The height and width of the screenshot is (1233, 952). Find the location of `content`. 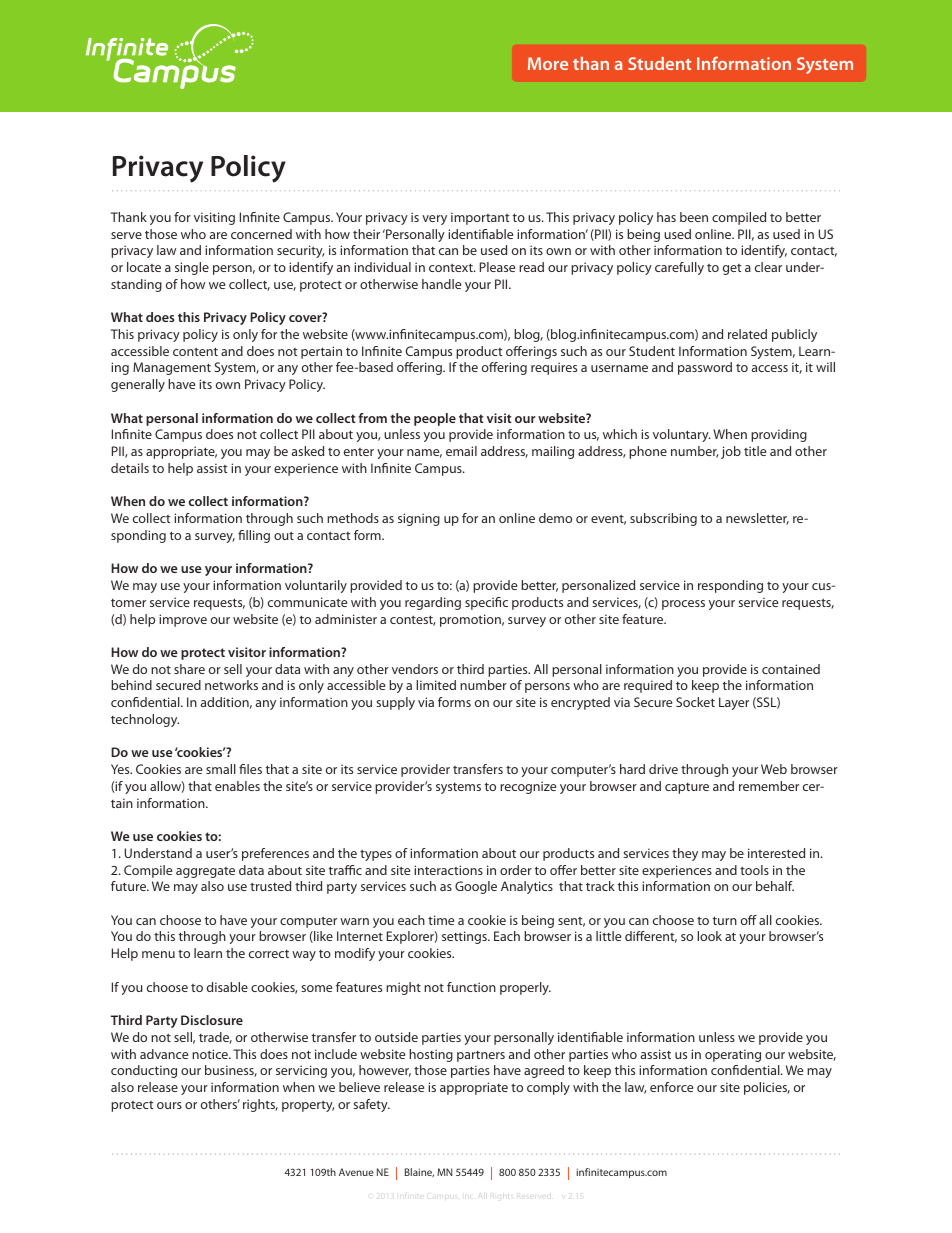

content is located at coordinates (195, 351).
